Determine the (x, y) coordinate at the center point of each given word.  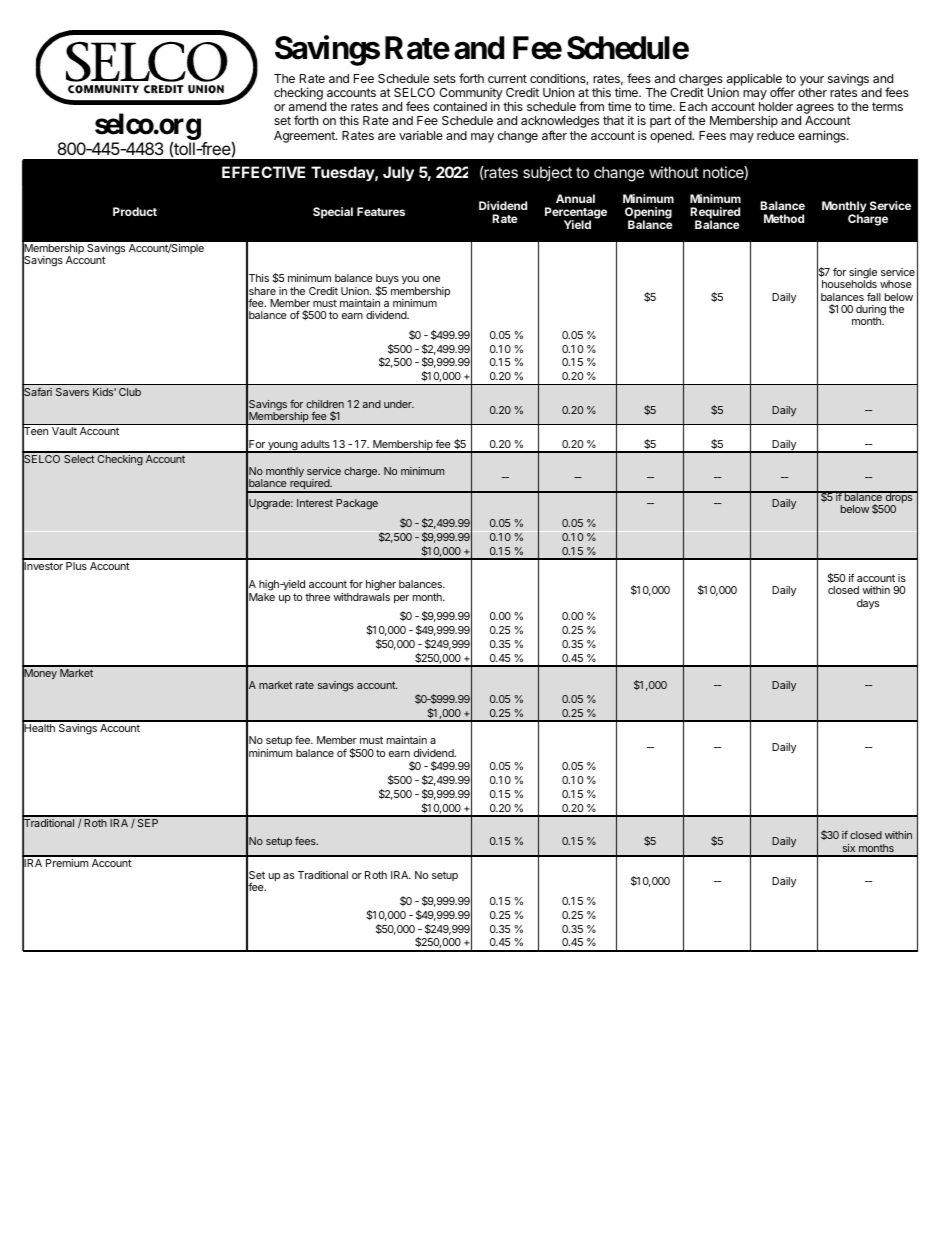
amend (307, 106)
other (812, 92)
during (871, 311)
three (317, 597)
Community (471, 95)
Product (135, 211)
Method (784, 218)
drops (899, 498)
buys (387, 281)
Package (357, 504)
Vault (64, 431)
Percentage (576, 214)
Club (130, 392)
